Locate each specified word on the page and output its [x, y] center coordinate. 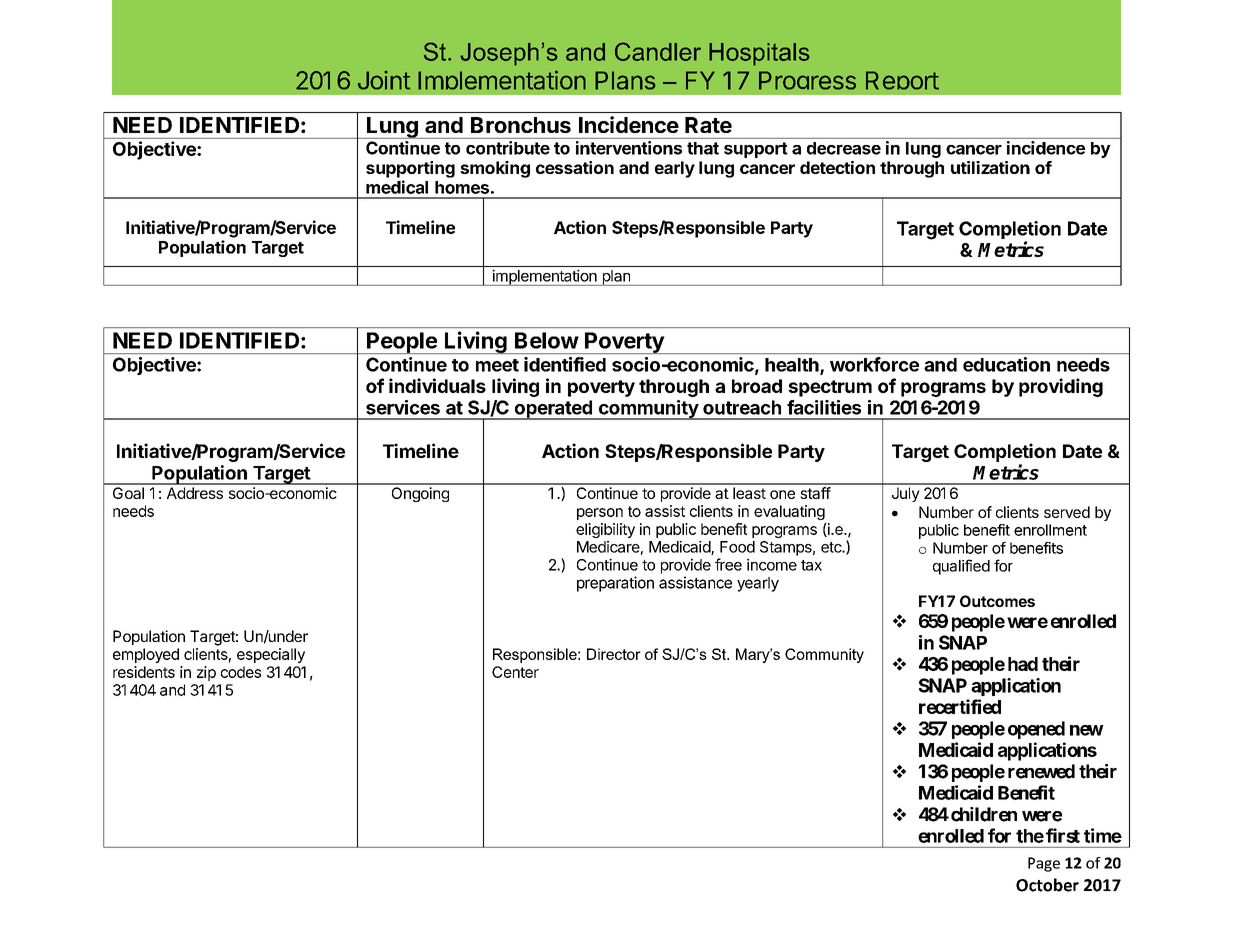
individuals [437, 385]
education [1006, 364]
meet [497, 365]
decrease [844, 148]
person [600, 514]
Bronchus [521, 125]
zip [206, 673]
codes [241, 672]
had [1023, 664]
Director [614, 654]
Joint [384, 80]
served [1067, 512]
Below [547, 340]
